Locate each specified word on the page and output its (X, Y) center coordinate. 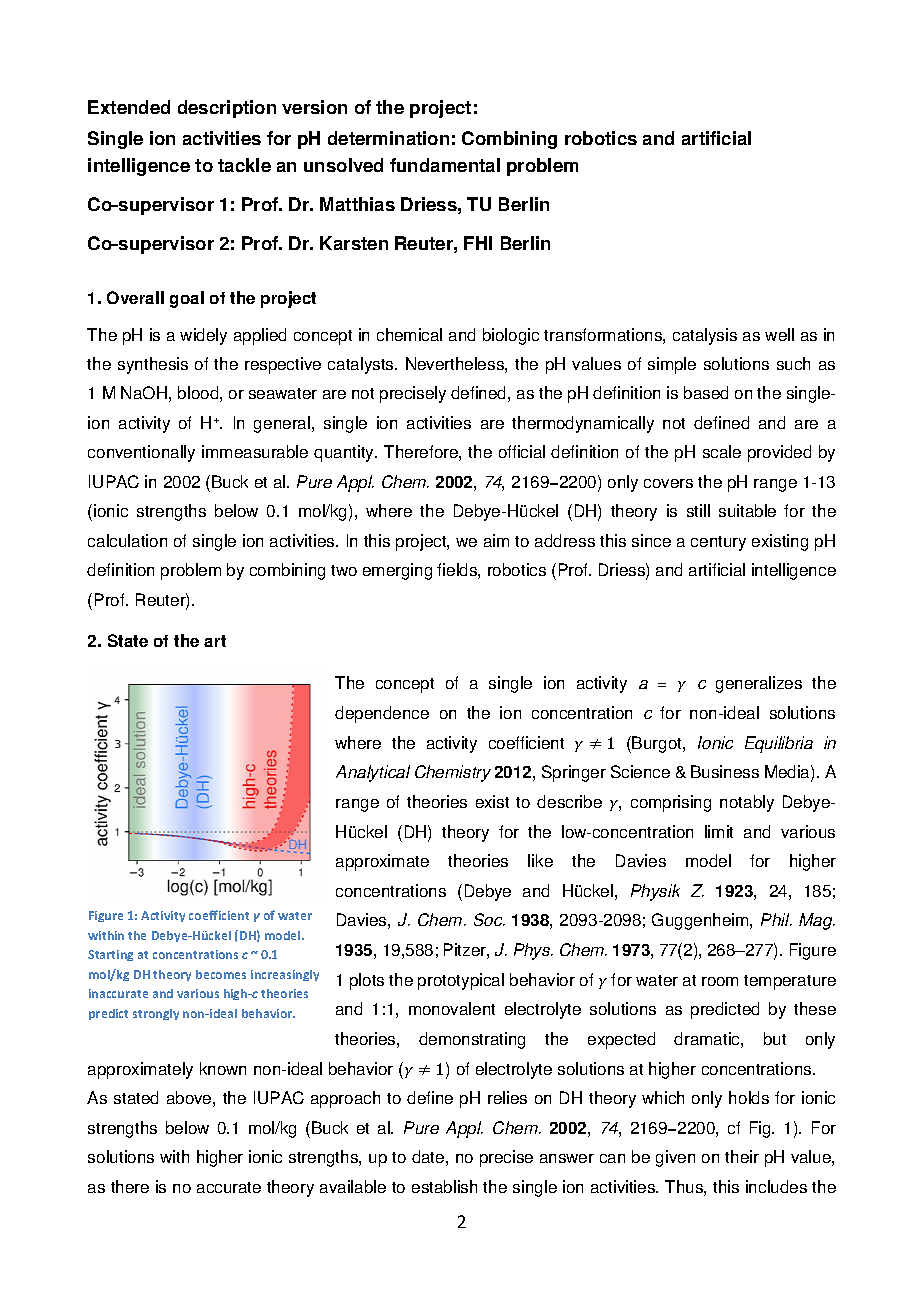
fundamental (445, 165)
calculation (127, 540)
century (718, 543)
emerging (397, 571)
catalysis (705, 336)
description (227, 109)
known (223, 1068)
